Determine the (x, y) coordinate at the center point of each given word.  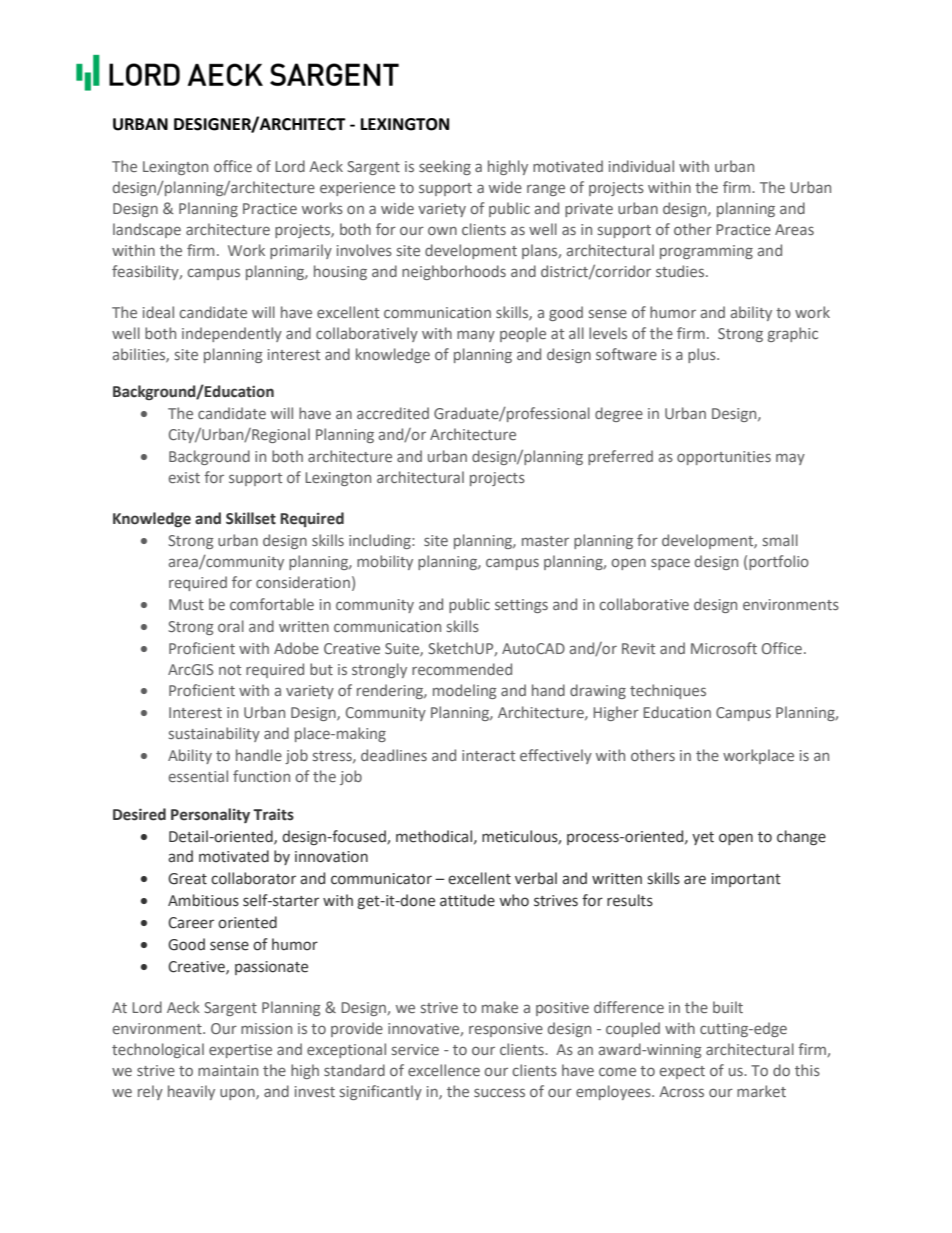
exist (184, 477)
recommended (462, 669)
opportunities (724, 458)
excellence (444, 1070)
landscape (147, 230)
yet (703, 838)
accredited (393, 413)
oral (231, 626)
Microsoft (724, 648)
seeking (445, 167)
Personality (210, 815)
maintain (228, 1070)
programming (706, 252)
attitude (467, 900)
